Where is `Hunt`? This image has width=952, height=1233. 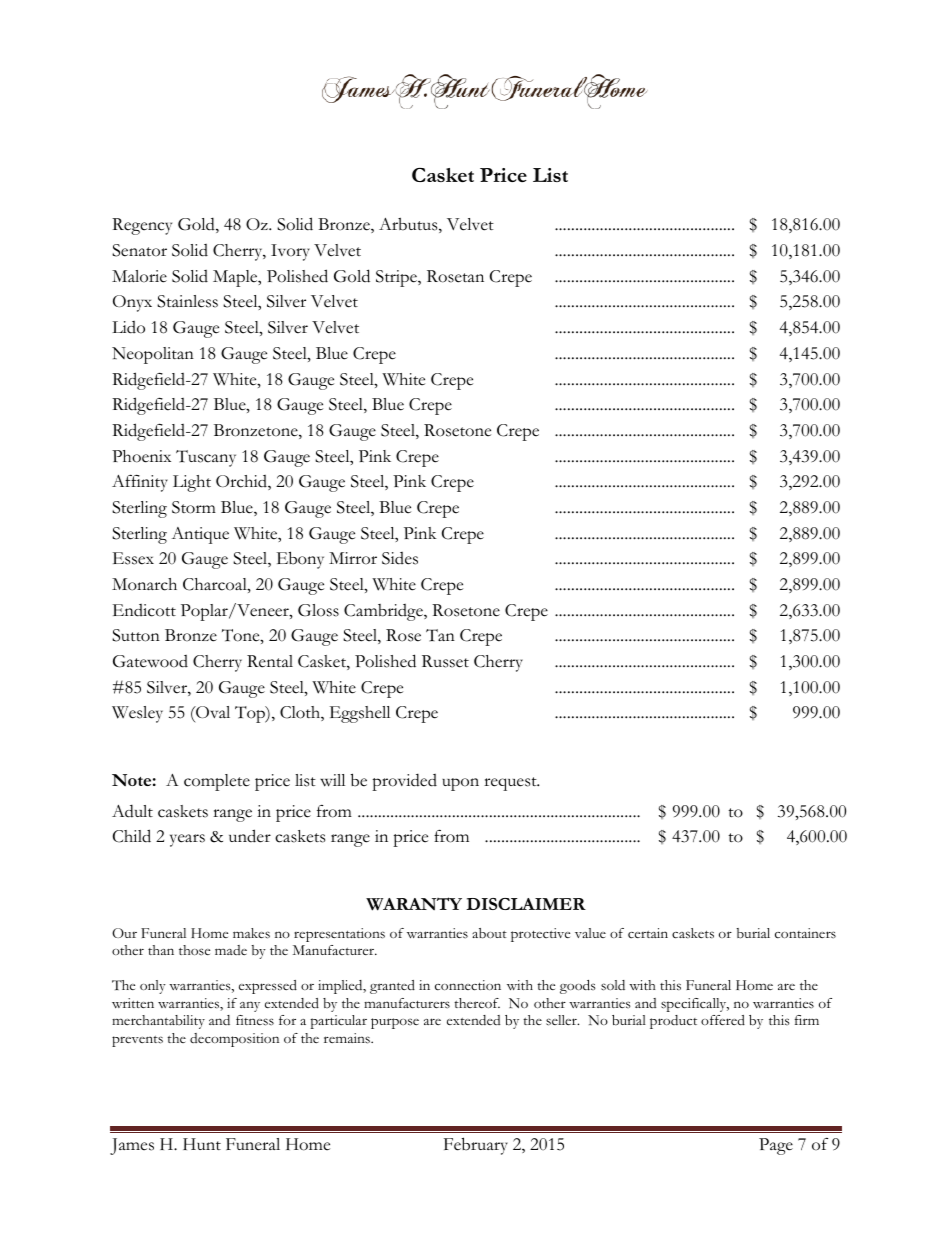 Hunt is located at coordinates (202, 1144).
